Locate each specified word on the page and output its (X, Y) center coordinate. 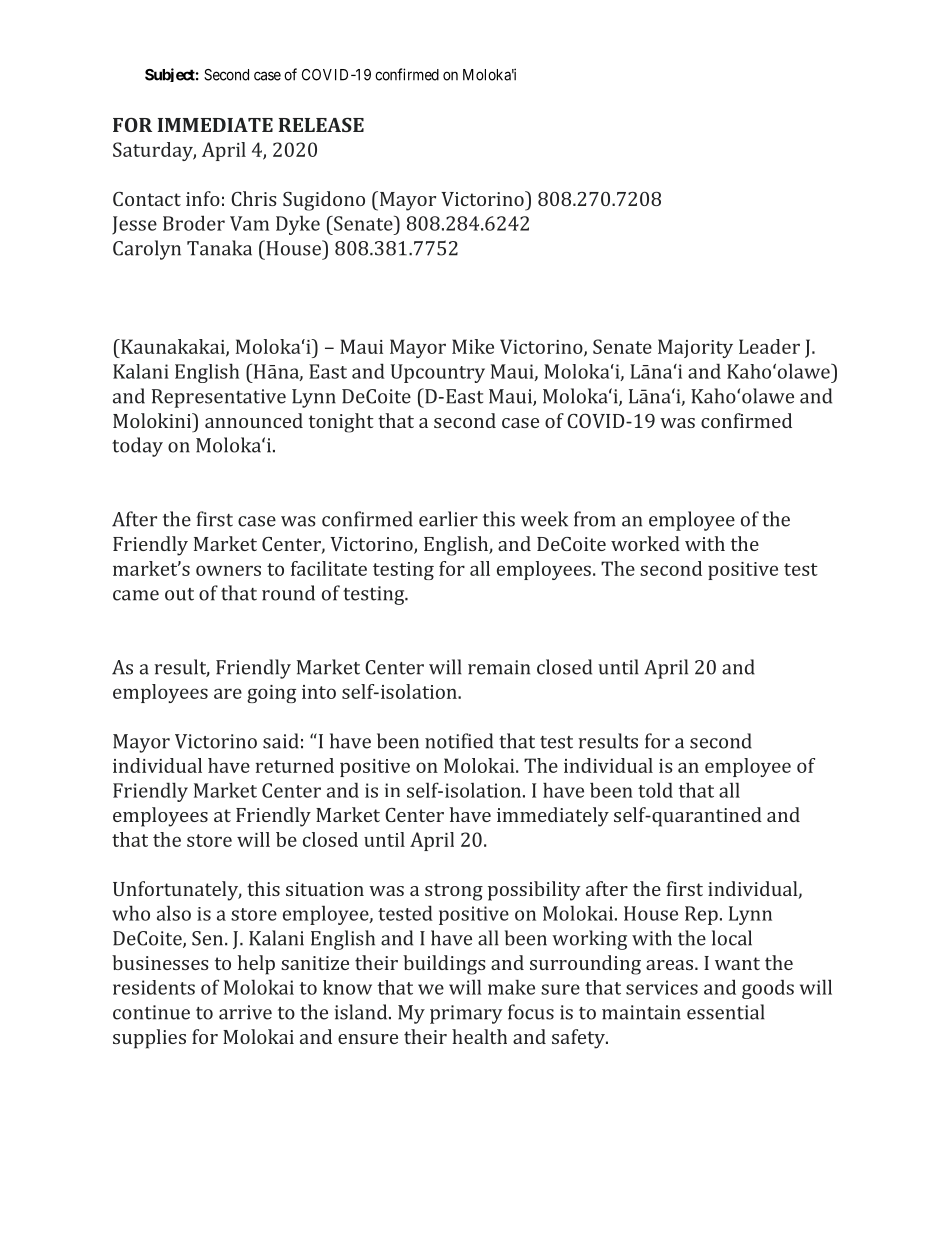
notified (459, 741)
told (655, 790)
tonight (341, 423)
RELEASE (321, 125)
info (203, 198)
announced (254, 420)
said (281, 741)
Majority (695, 348)
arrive (245, 1012)
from (595, 519)
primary (466, 1014)
